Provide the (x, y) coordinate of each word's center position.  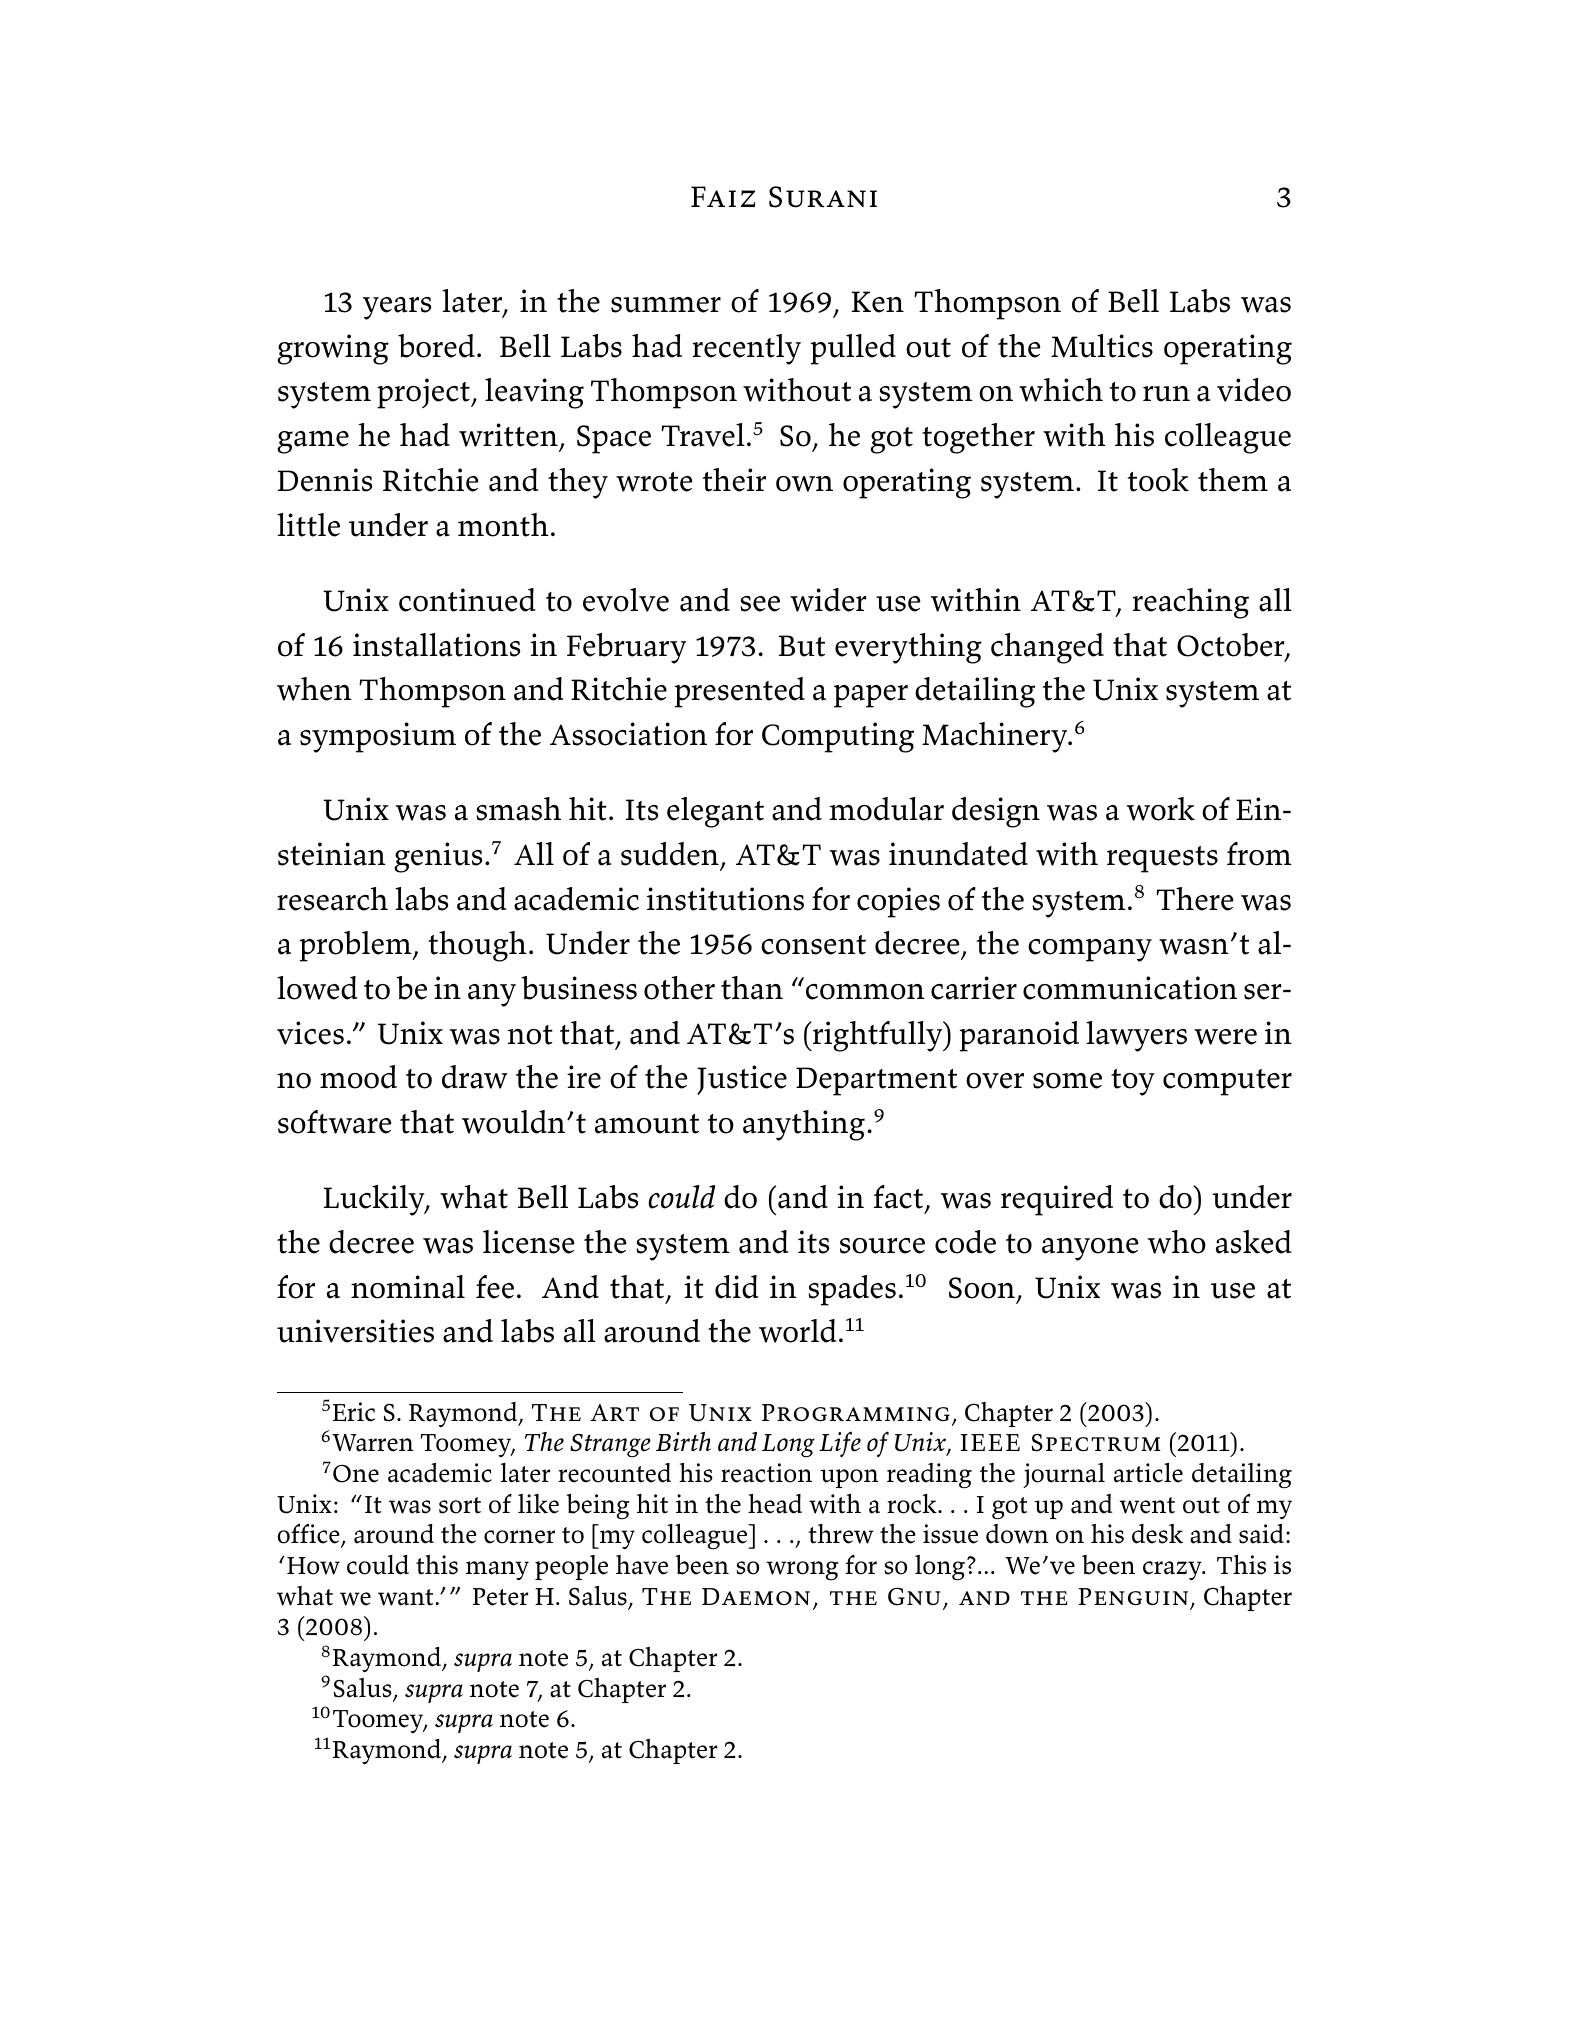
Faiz (723, 196)
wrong (802, 1571)
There (1195, 899)
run (1166, 394)
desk (1157, 1534)
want (407, 1597)
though (477, 946)
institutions (725, 899)
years (397, 308)
